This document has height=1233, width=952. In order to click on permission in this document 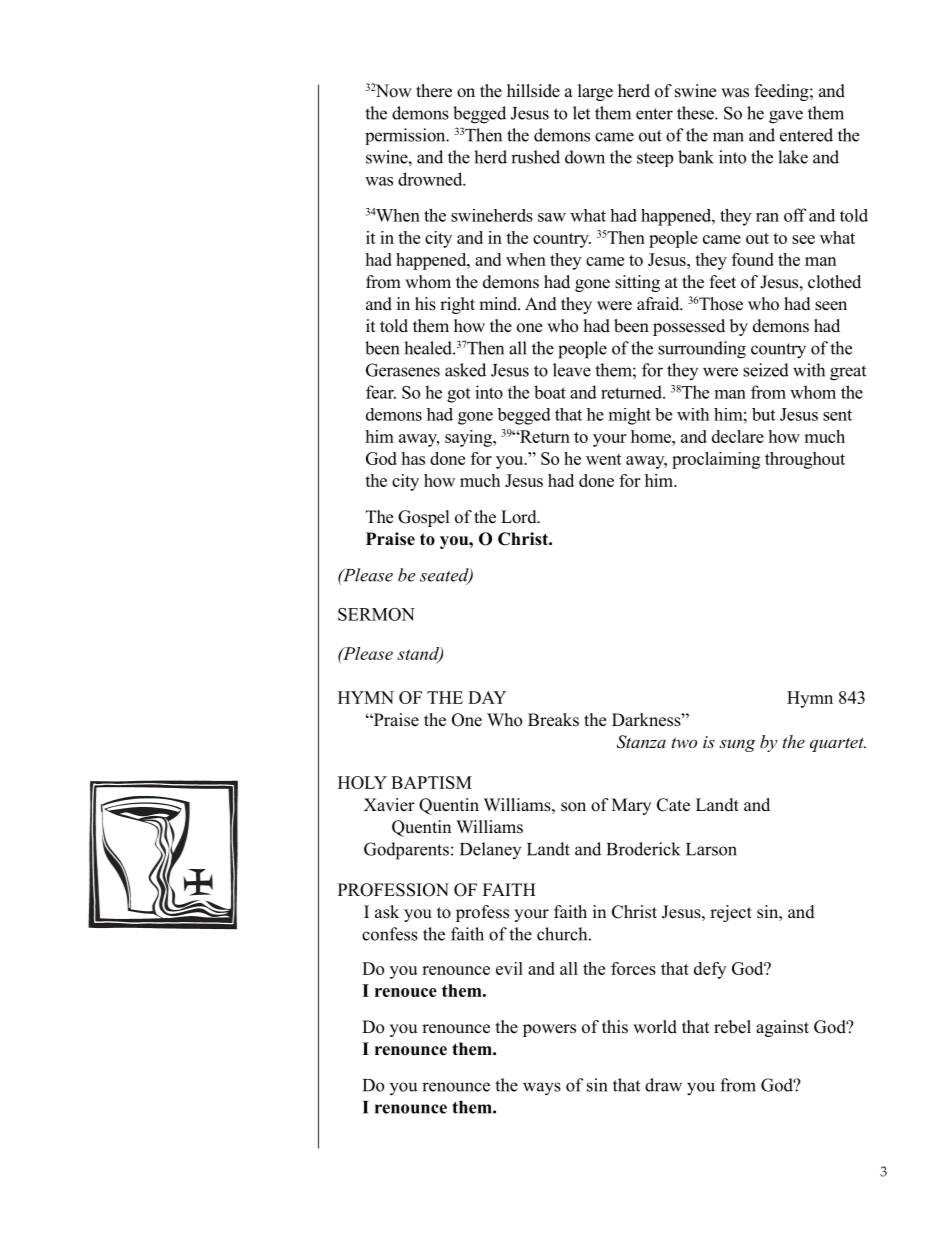, I will do `click(406, 136)`.
